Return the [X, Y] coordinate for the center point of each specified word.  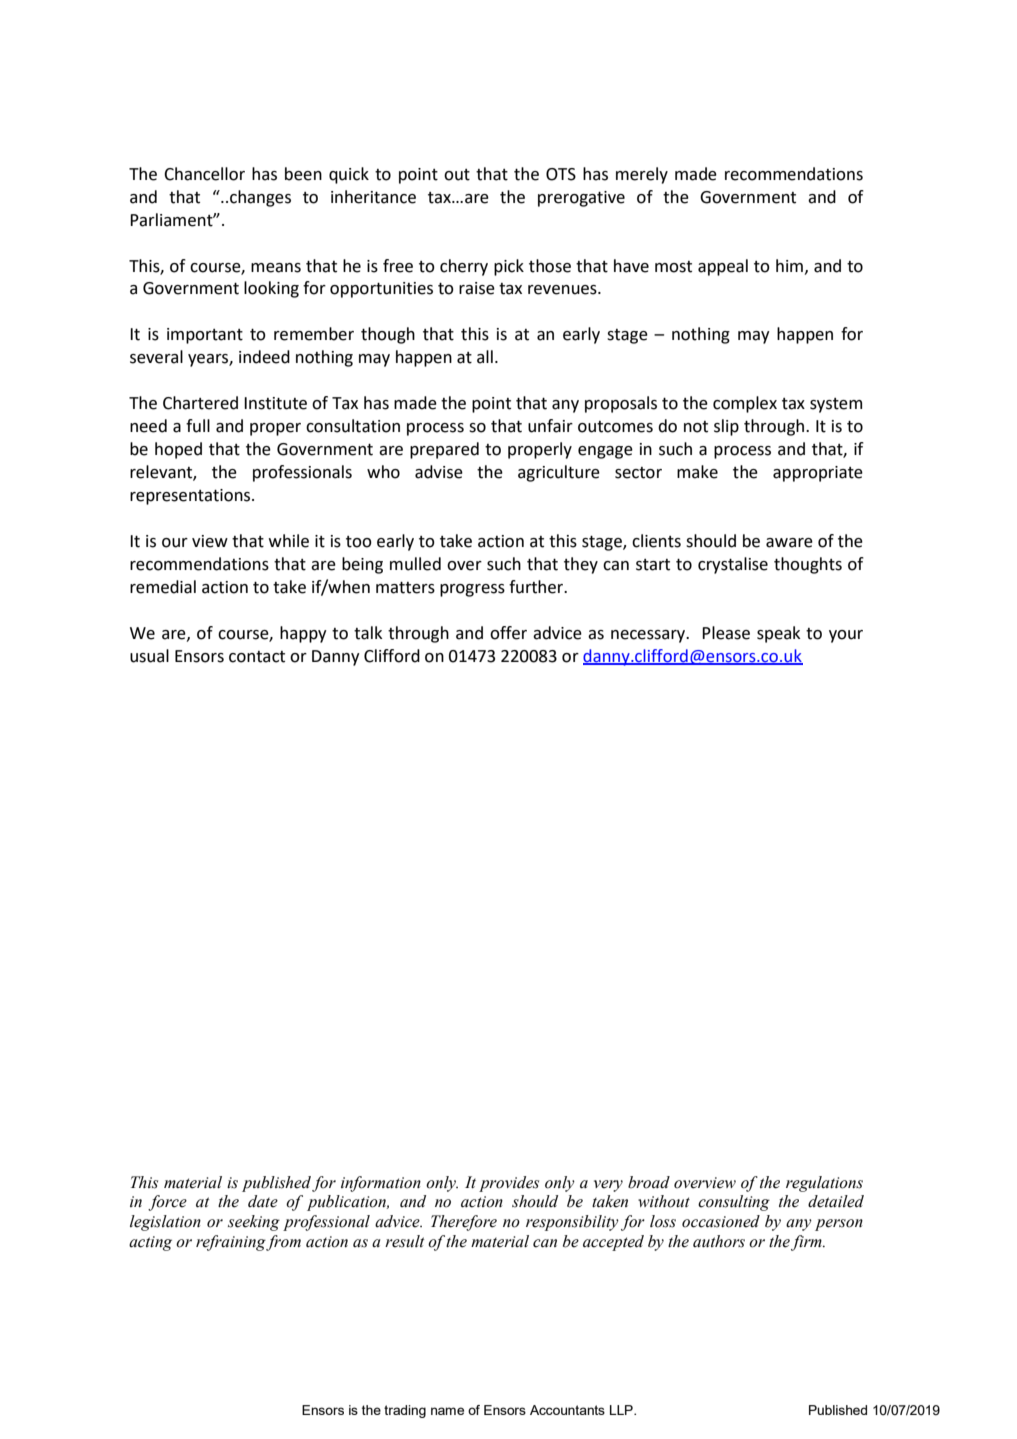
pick [509, 267]
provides [509, 1184]
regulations [824, 1184]
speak [778, 634]
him [789, 265]
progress [472, 590]
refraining [231, 1243]
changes [260, 198]
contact [257, 657]
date [263, 1201]
